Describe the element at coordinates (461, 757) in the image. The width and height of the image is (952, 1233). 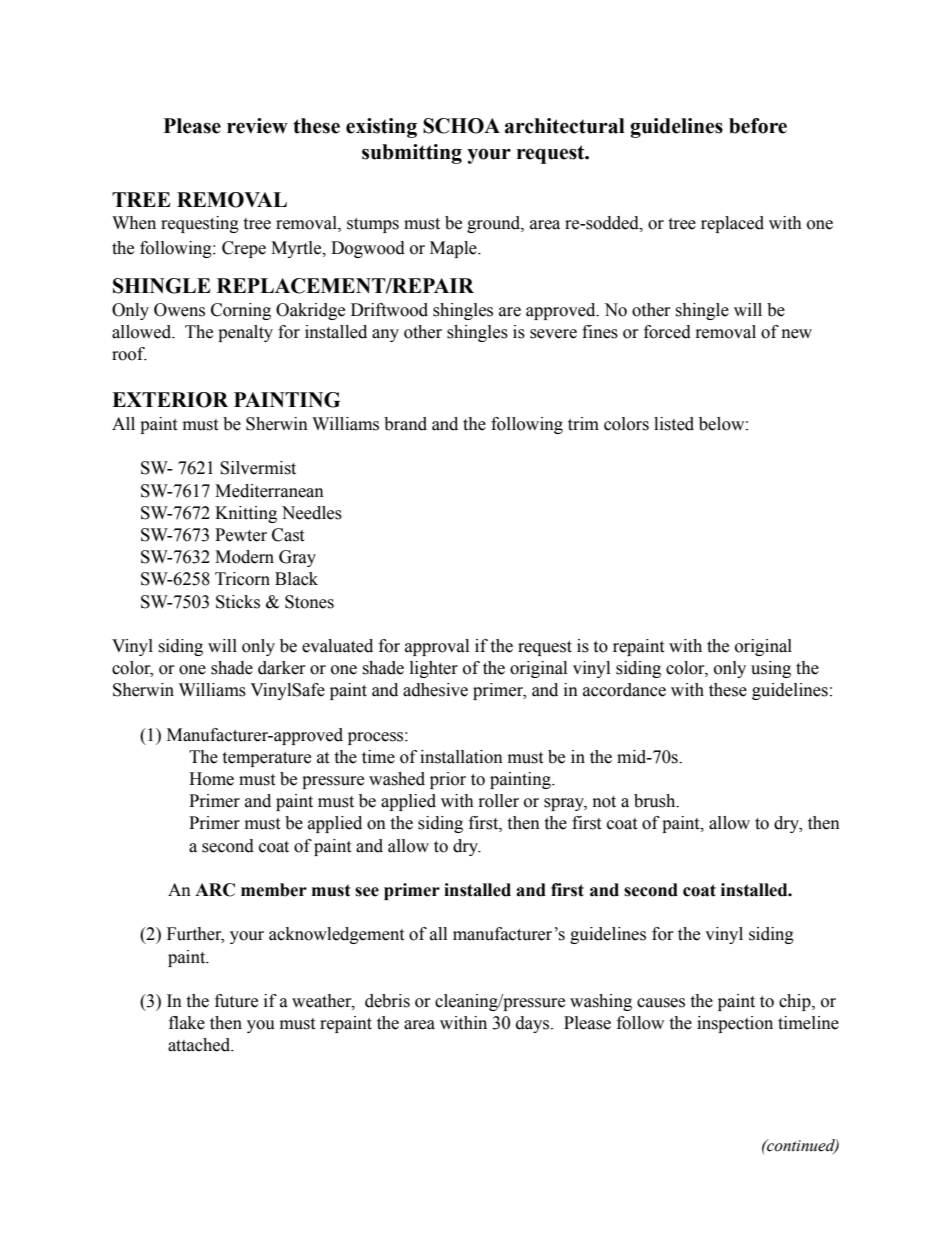
I see `installation` at that location.
